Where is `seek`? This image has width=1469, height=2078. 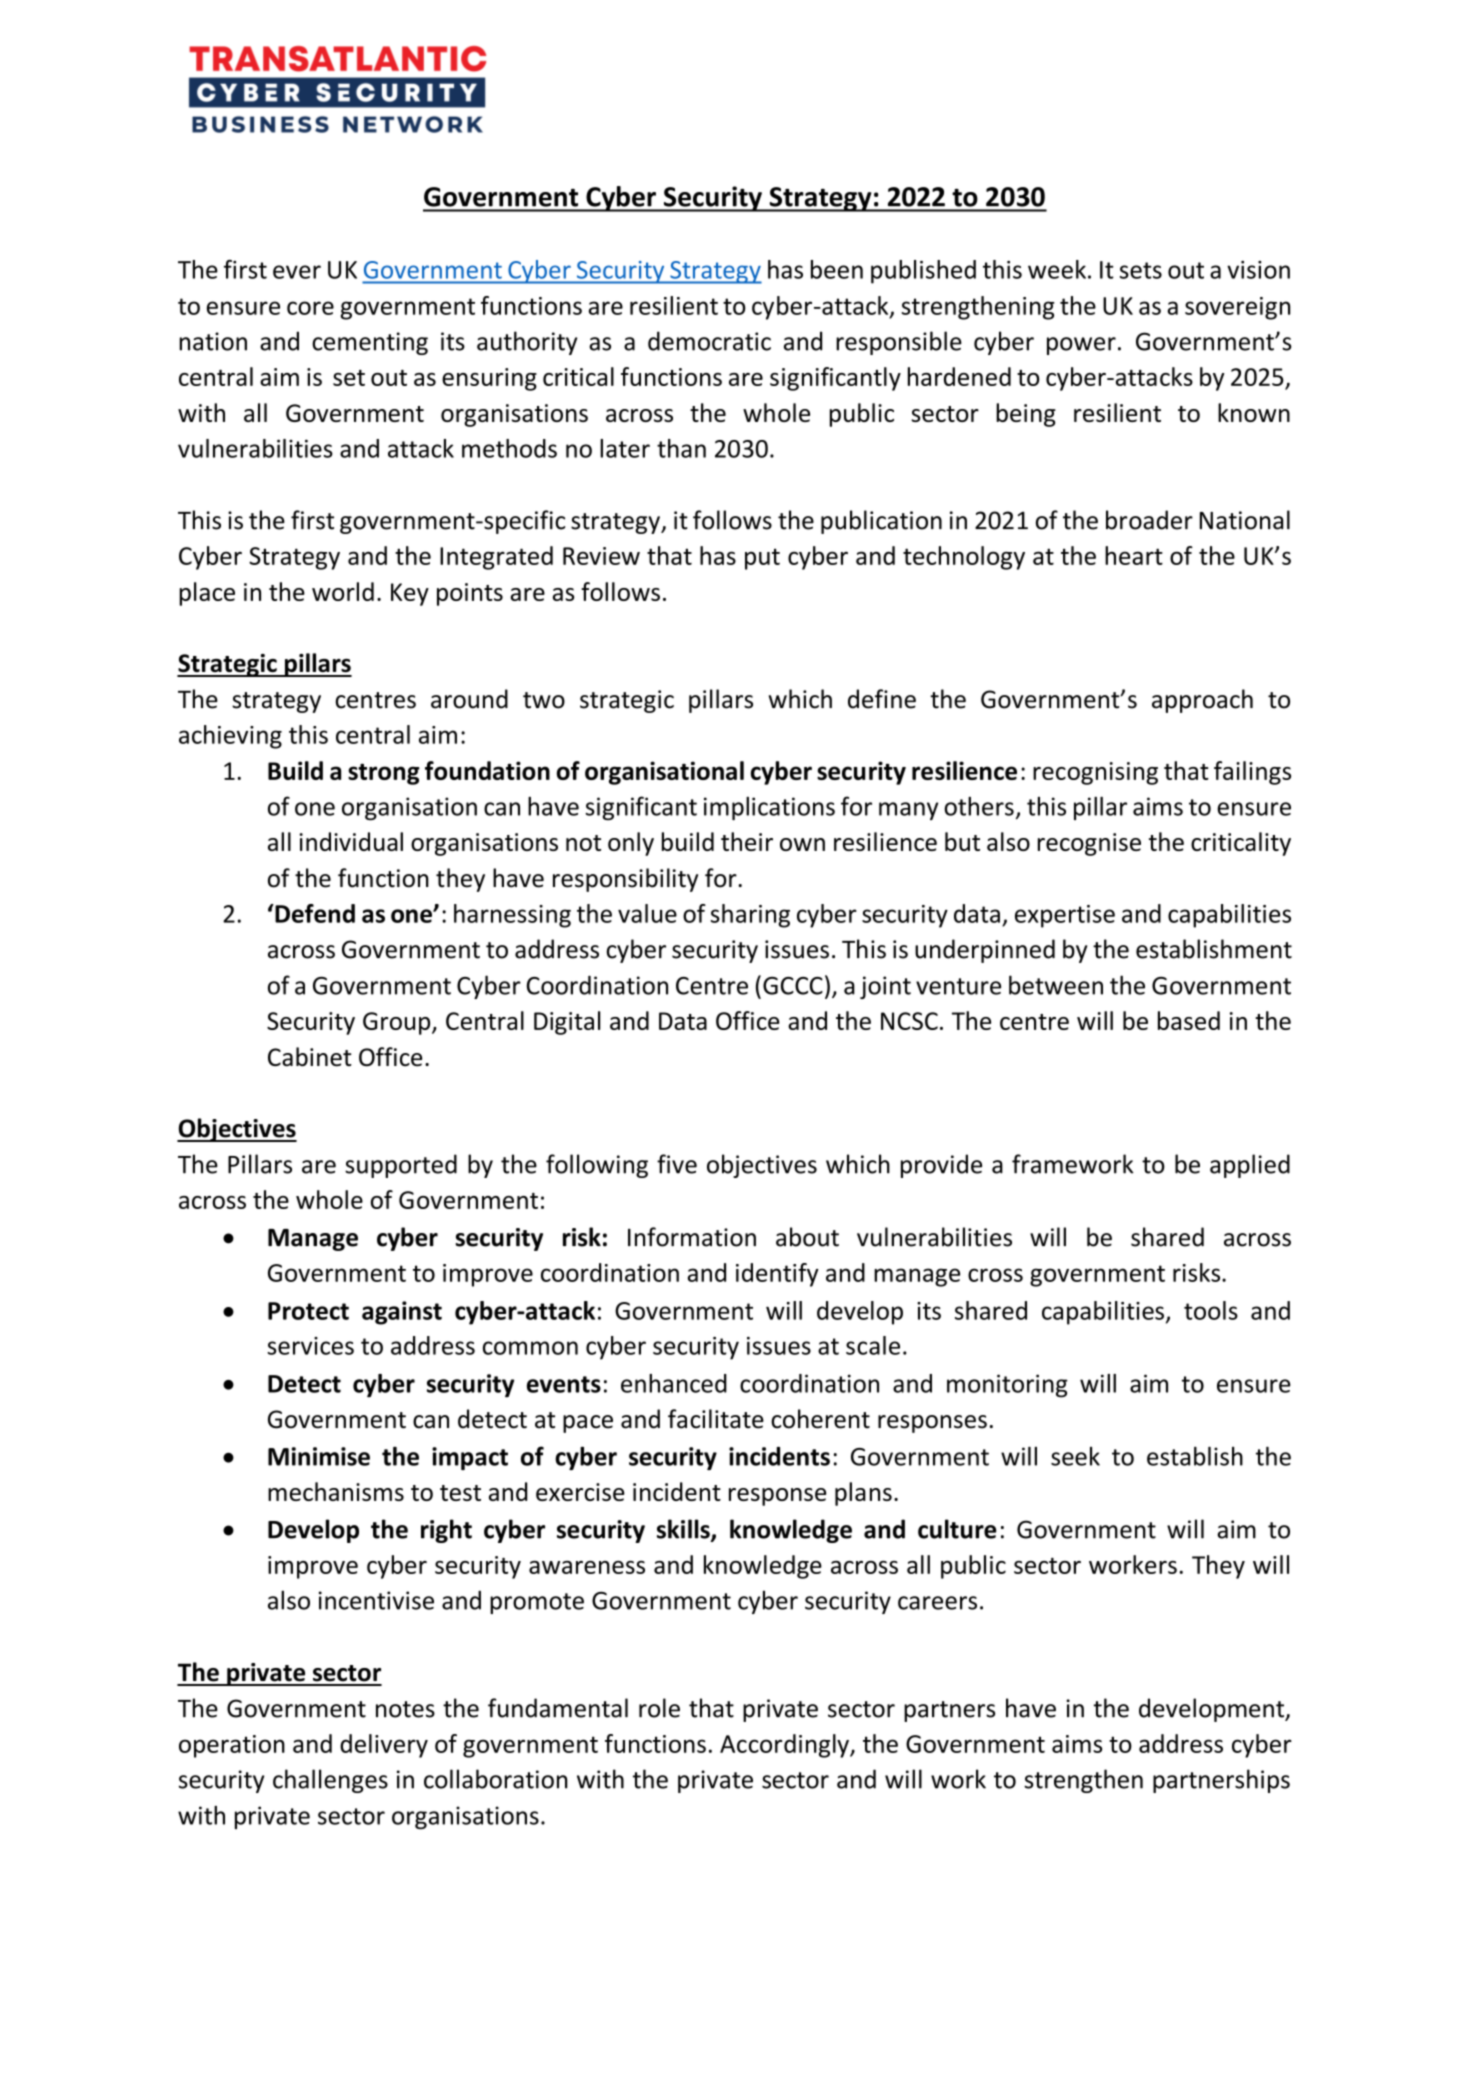 seek is located at coordinates (1075, 1456).
